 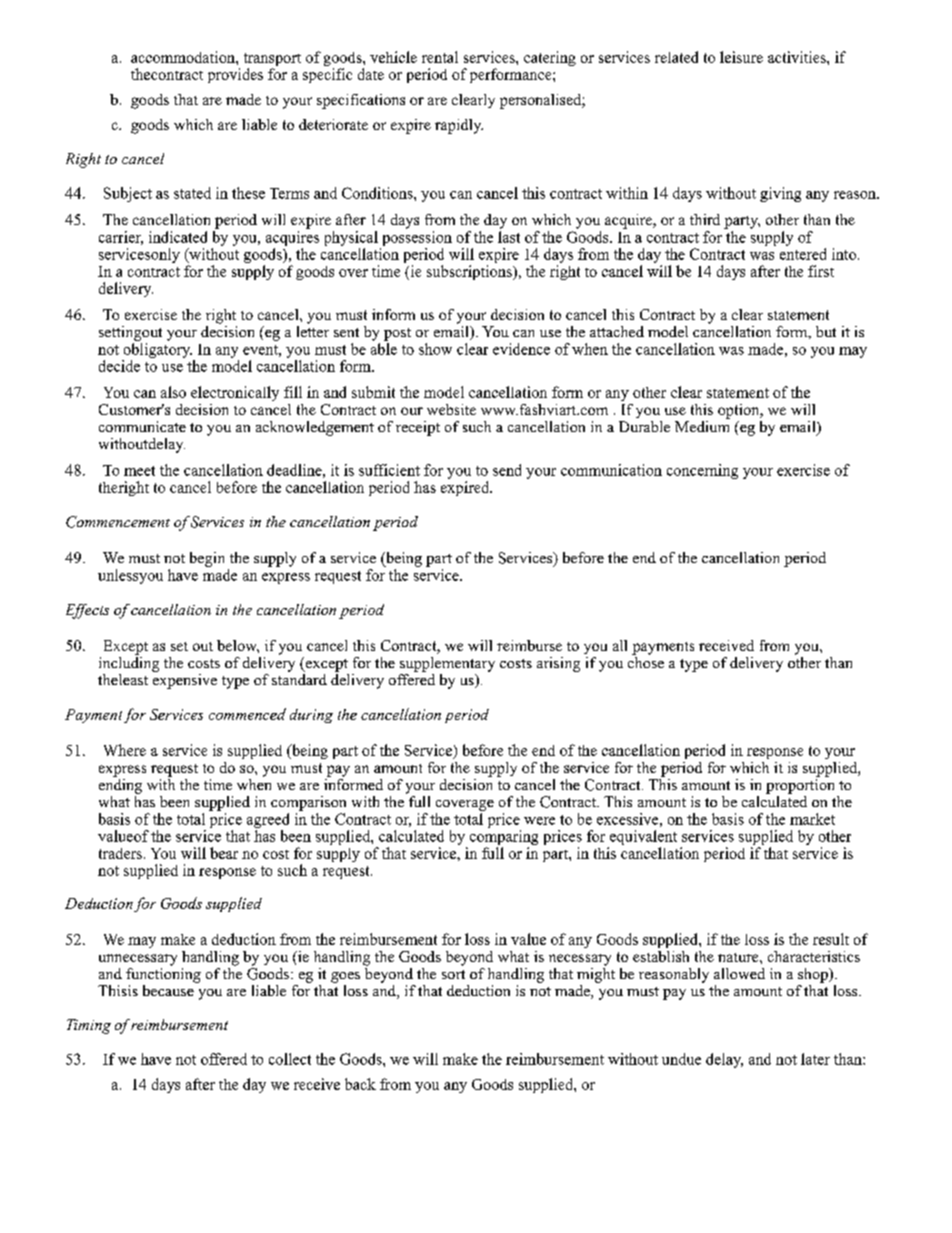 I want to click on Where, so click(x=125, y=750).
